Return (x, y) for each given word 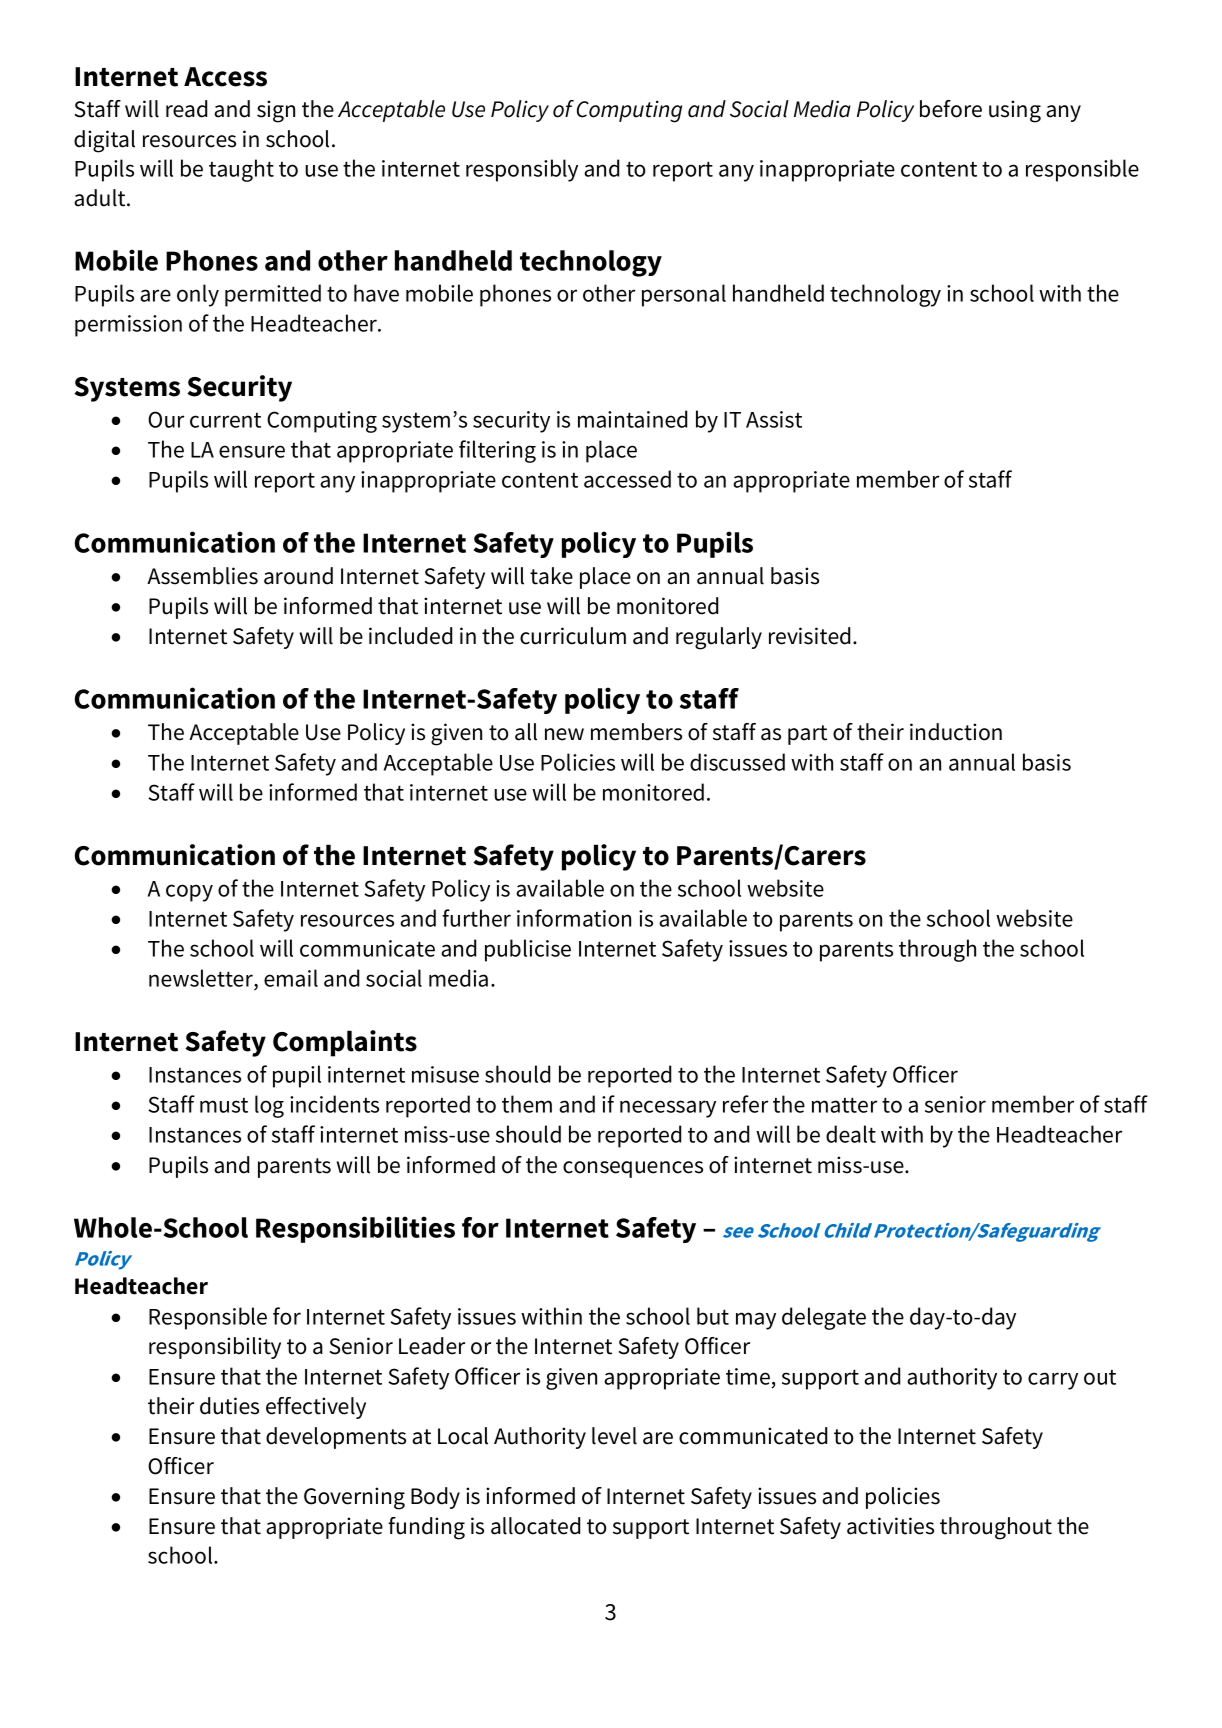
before (951, 109)
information (574, 918)
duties (229, 1406)
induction (956, 732)
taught (241, 170)
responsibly (522, 170)
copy (189, 893)
